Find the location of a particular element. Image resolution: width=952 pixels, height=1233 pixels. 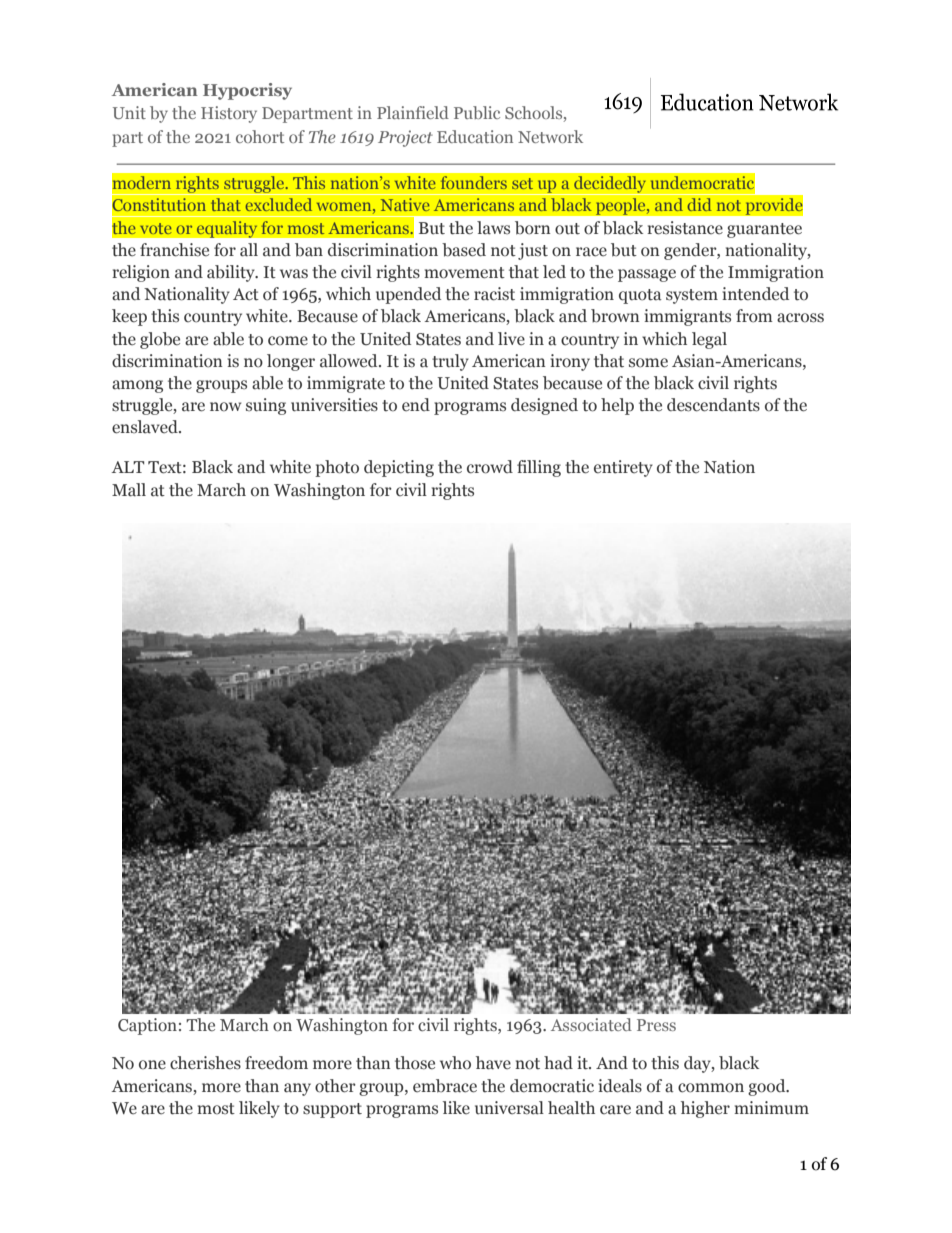

Caption is located at coordinates (147, 1026).
